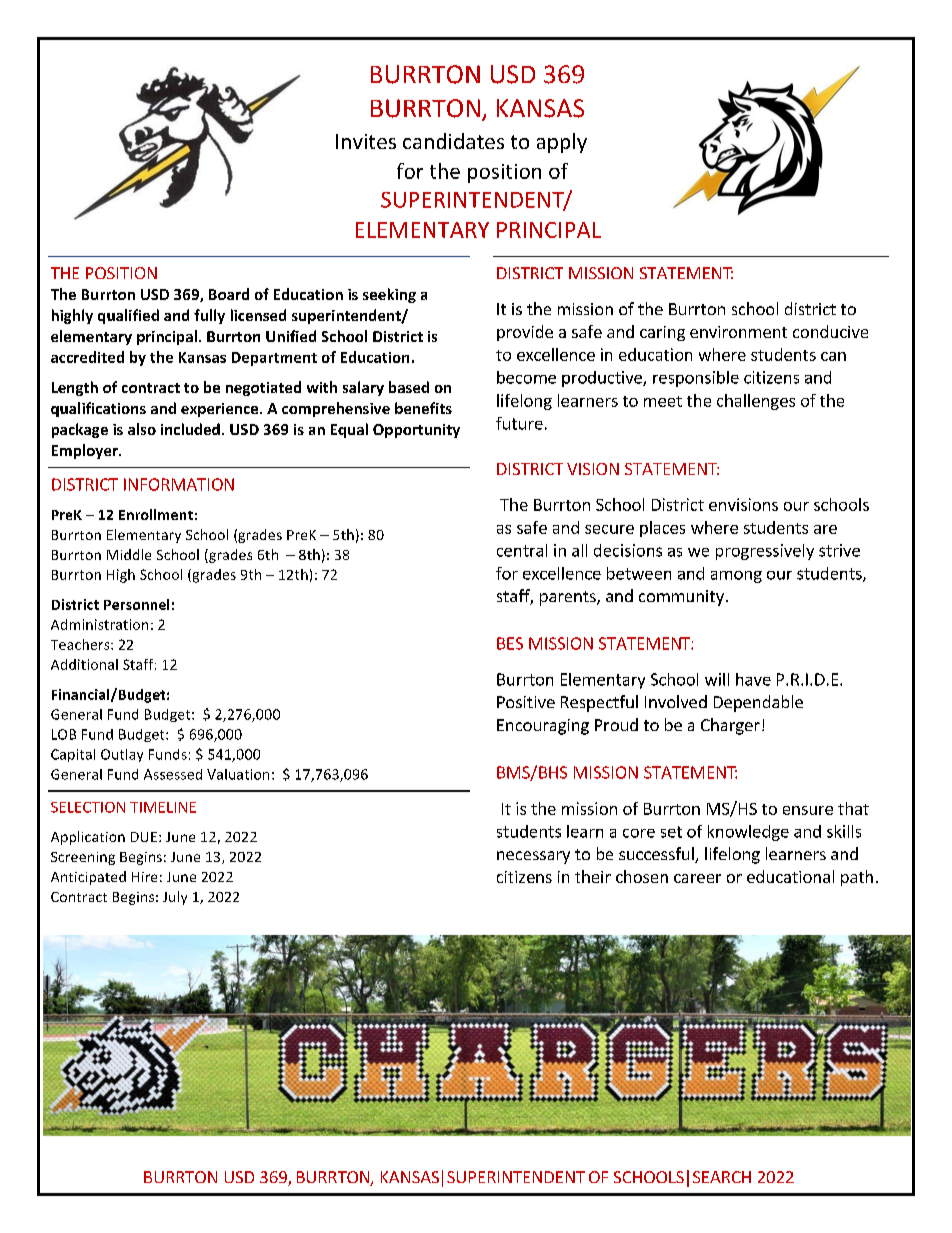 This page has height=1233, width=952. I want to click on career, so click(697, 878).
